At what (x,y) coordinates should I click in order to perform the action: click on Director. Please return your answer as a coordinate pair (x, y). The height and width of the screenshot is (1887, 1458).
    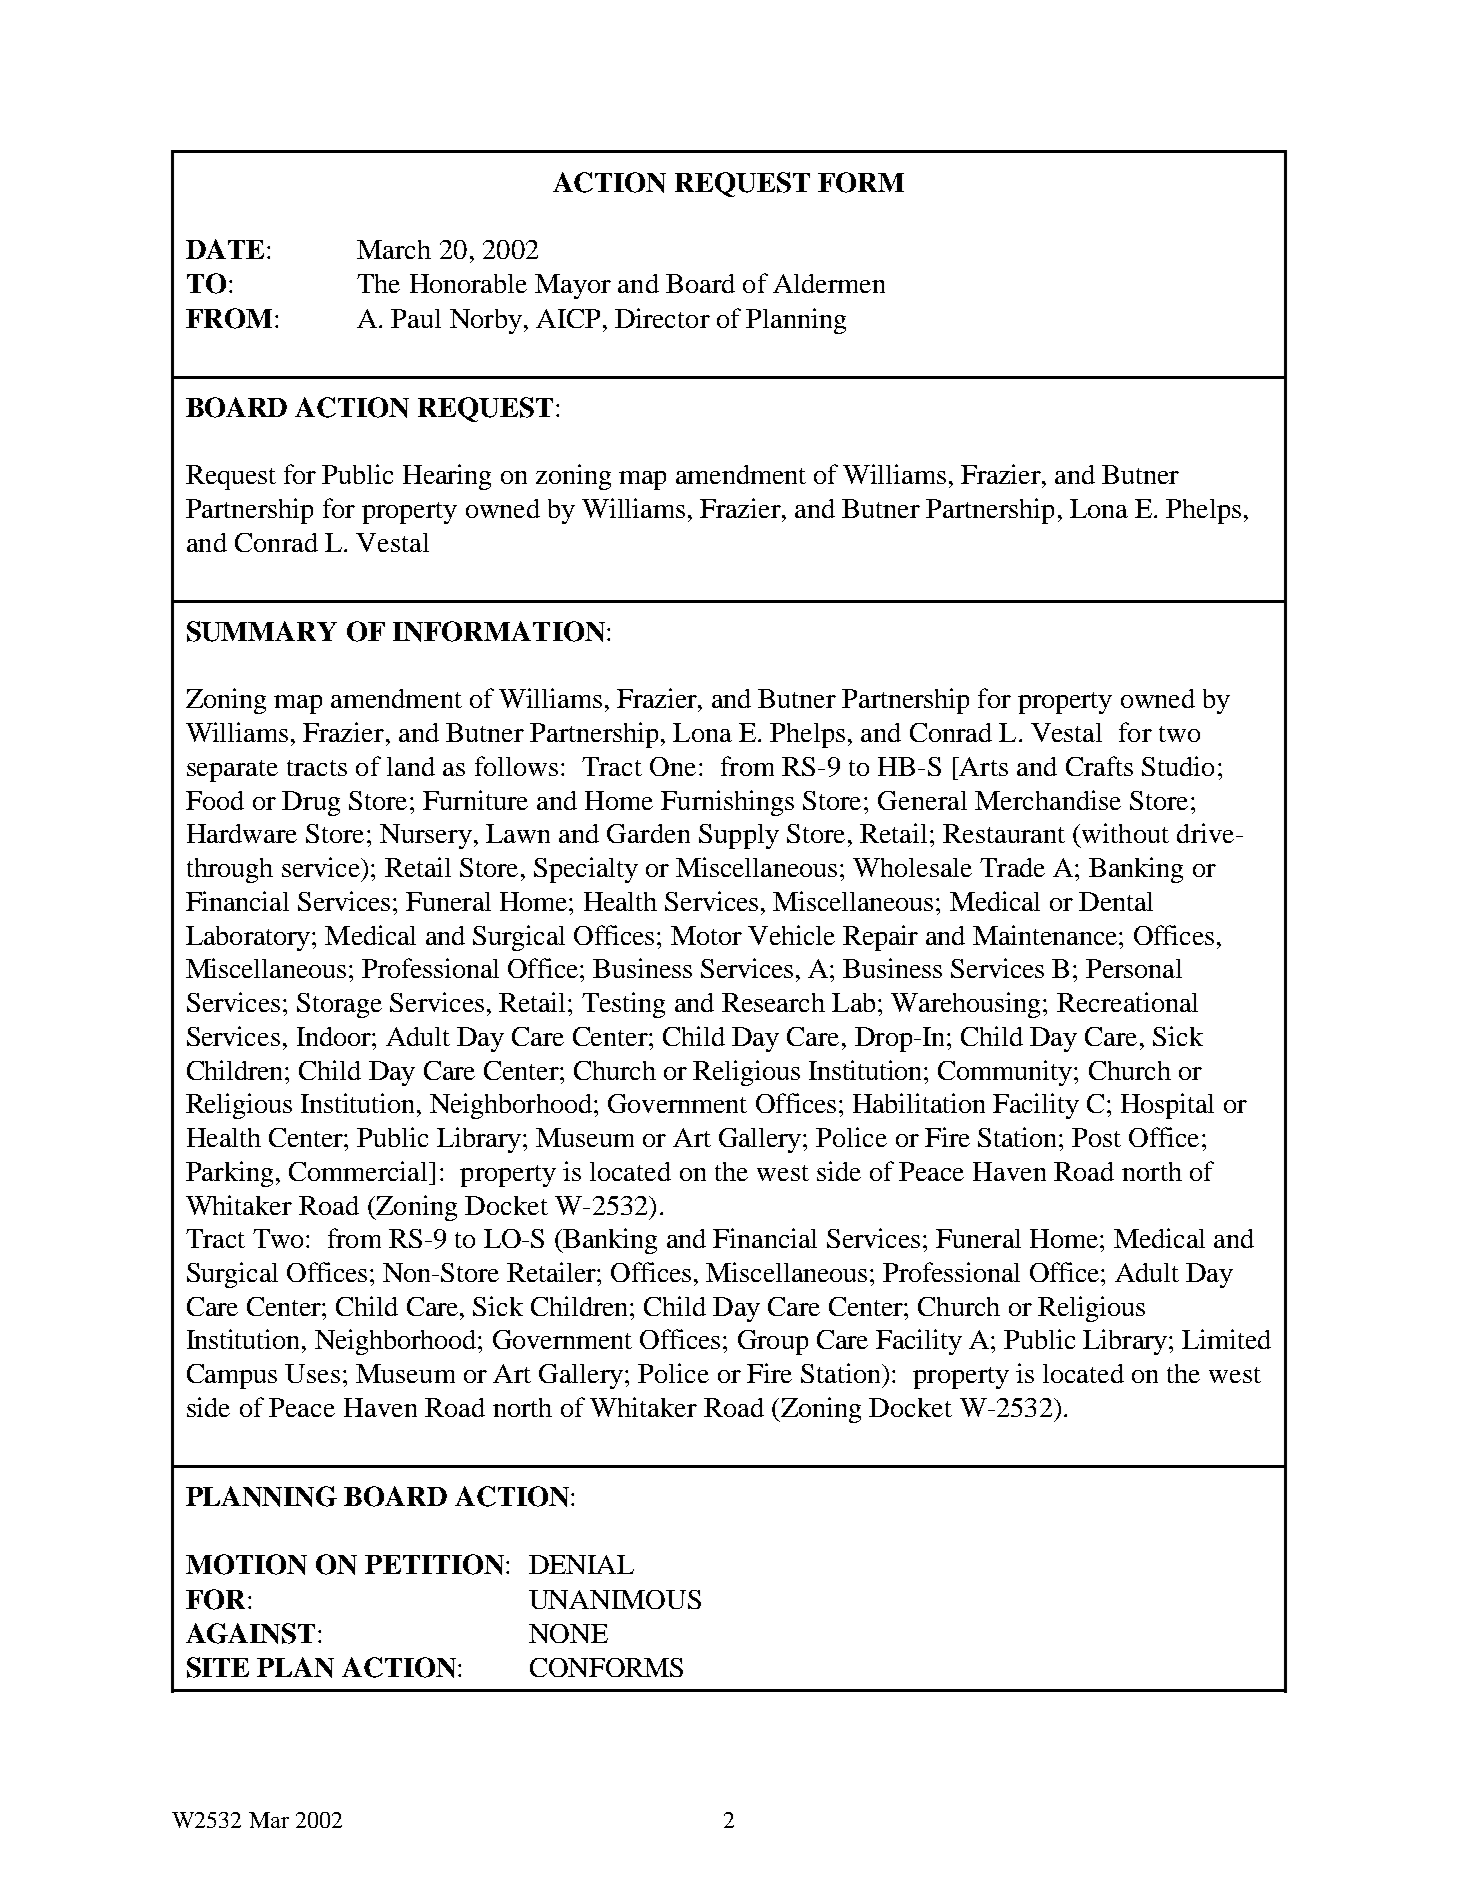
    Looking at the image, I should click on (662, 318).
